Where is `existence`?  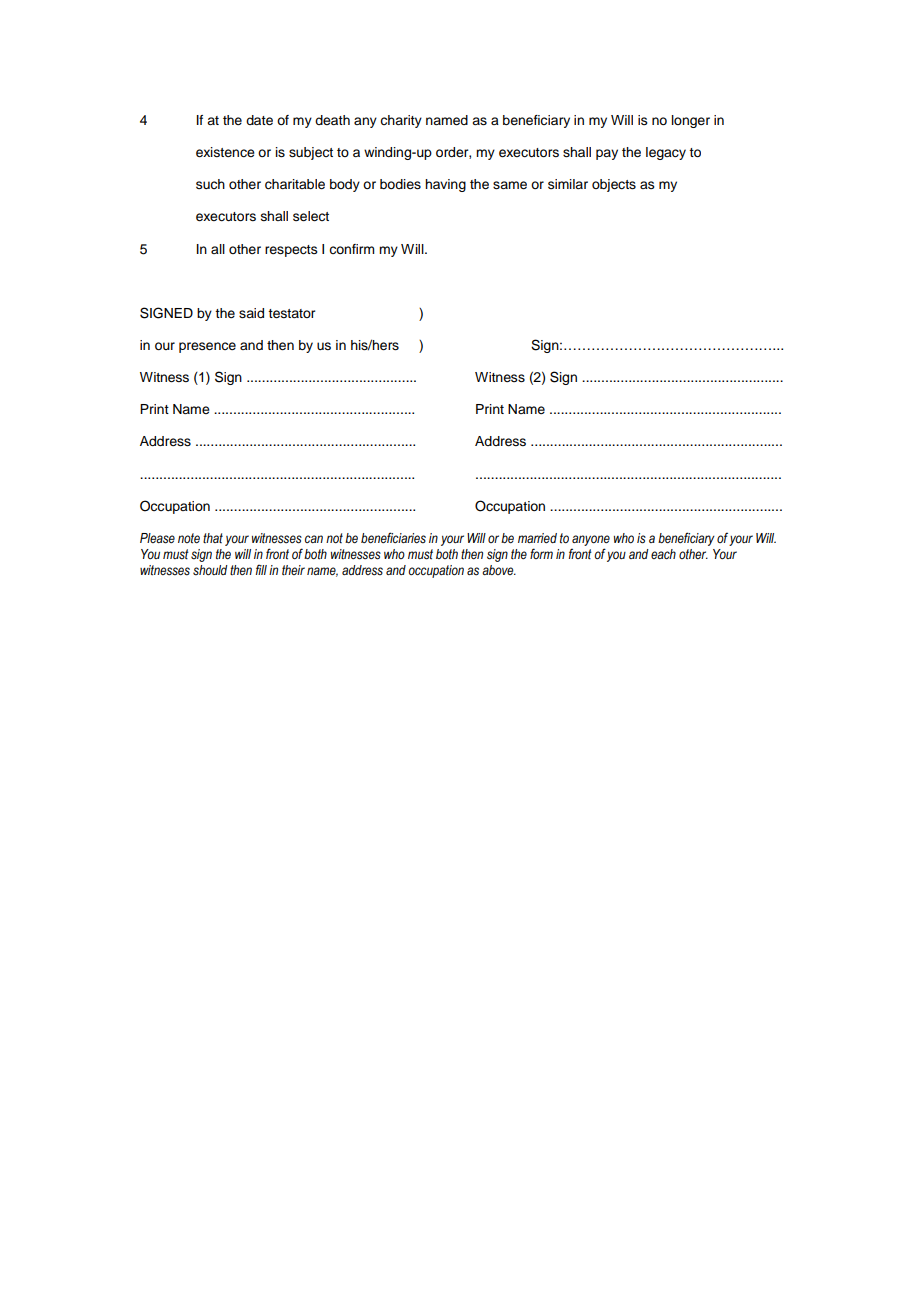 existence is located at coordinates (225, 152).
